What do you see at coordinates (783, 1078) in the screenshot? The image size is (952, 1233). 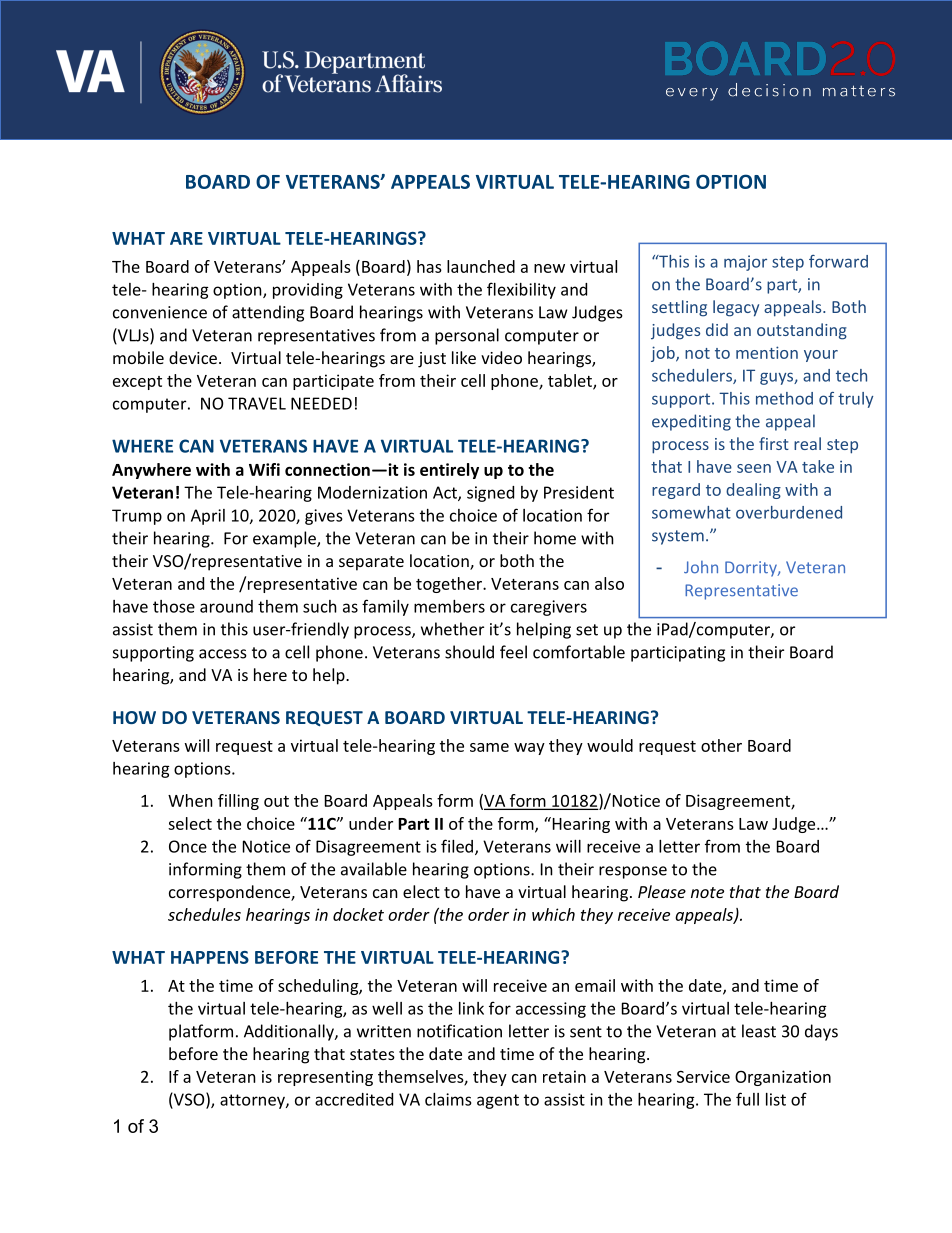 I see `Organization` at bounding box center [783, 1078].
